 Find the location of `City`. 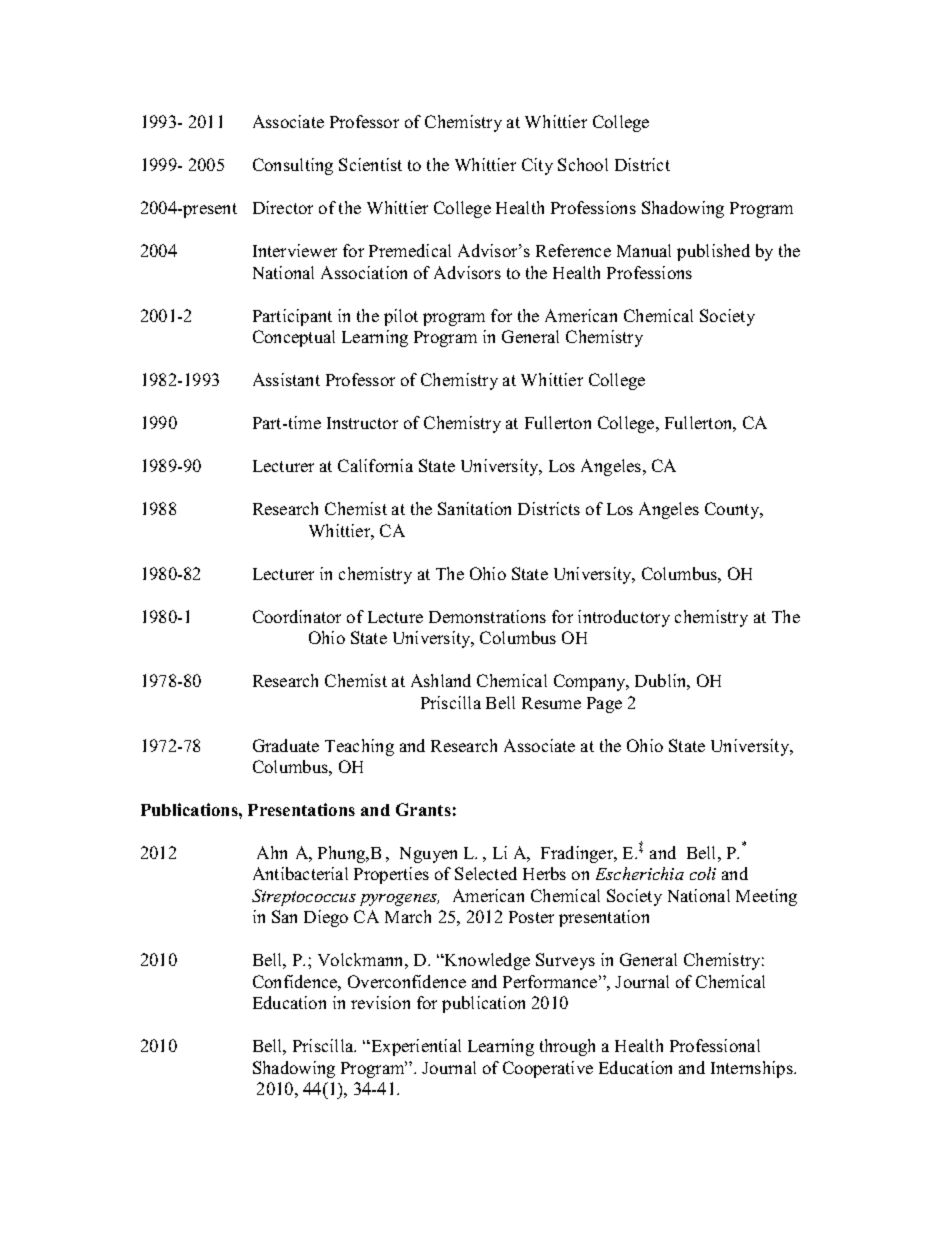

City is located at coordinates (537, 166).
